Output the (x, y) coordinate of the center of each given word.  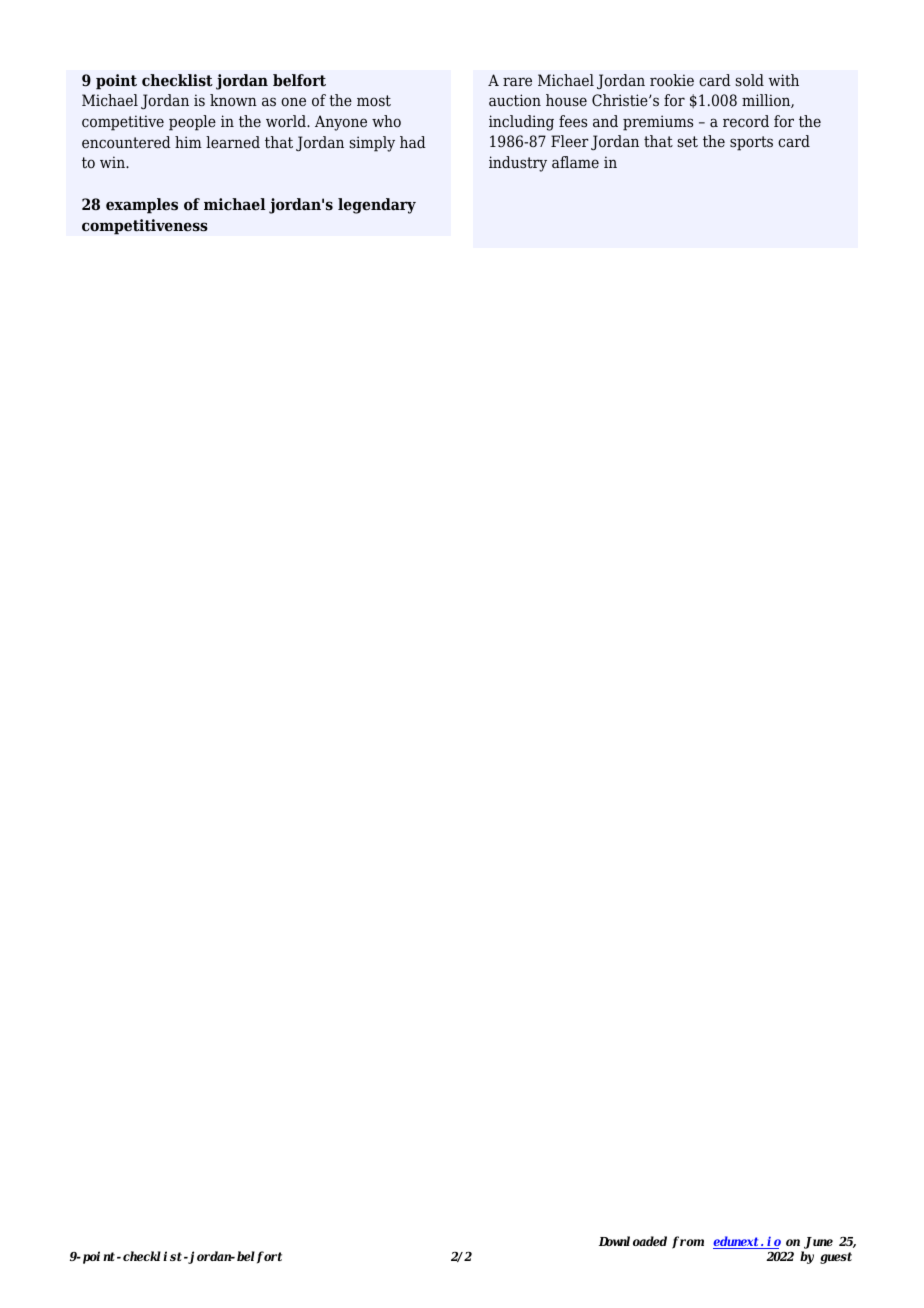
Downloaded (633, 1241)
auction (515, 100)
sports (751, 143)
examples (142, 206)
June (817, 1244)
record (746, 121)
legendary (377, 206)
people (192, 123)
